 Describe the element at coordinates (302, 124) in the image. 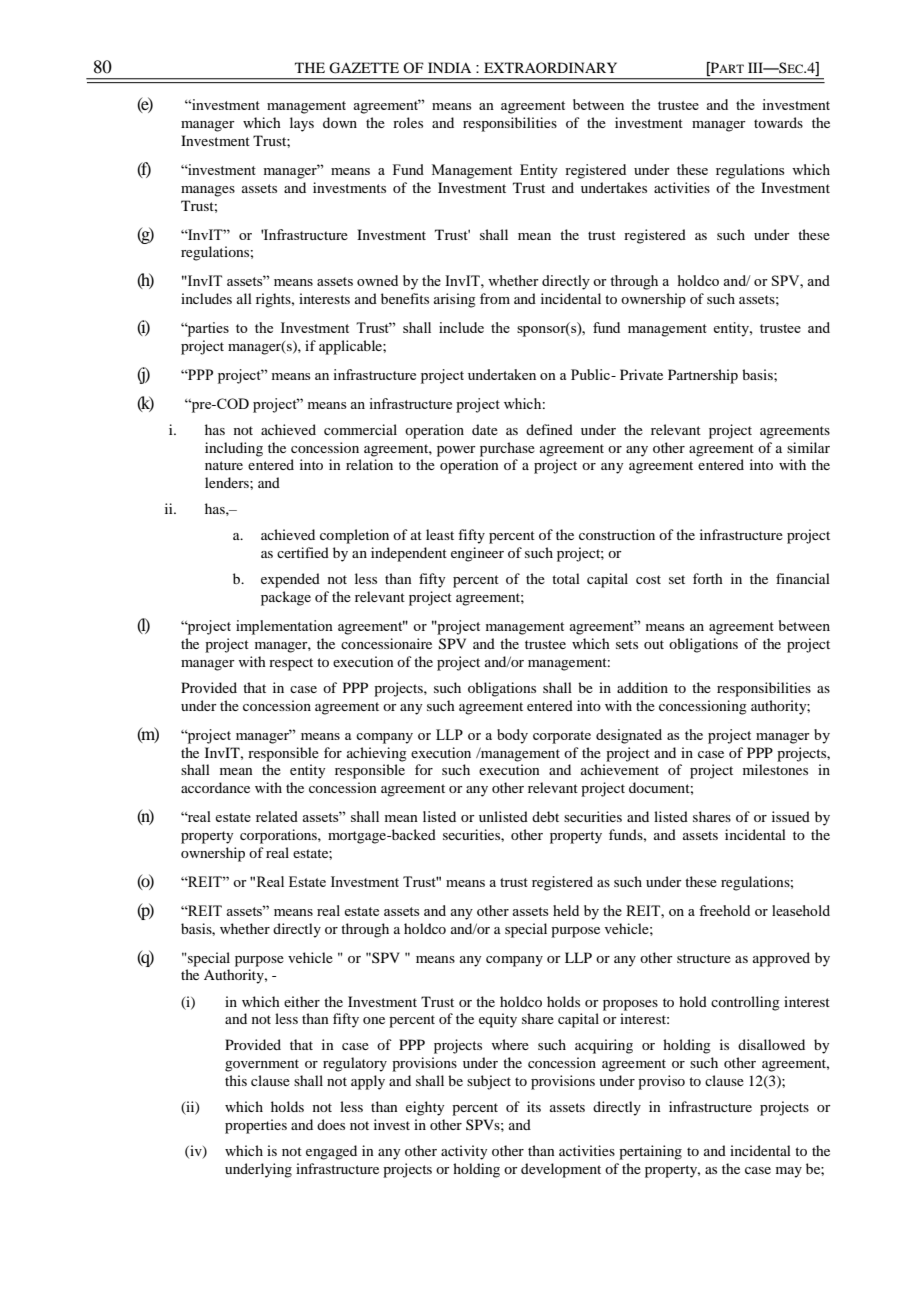

I see `lays` at that location.
